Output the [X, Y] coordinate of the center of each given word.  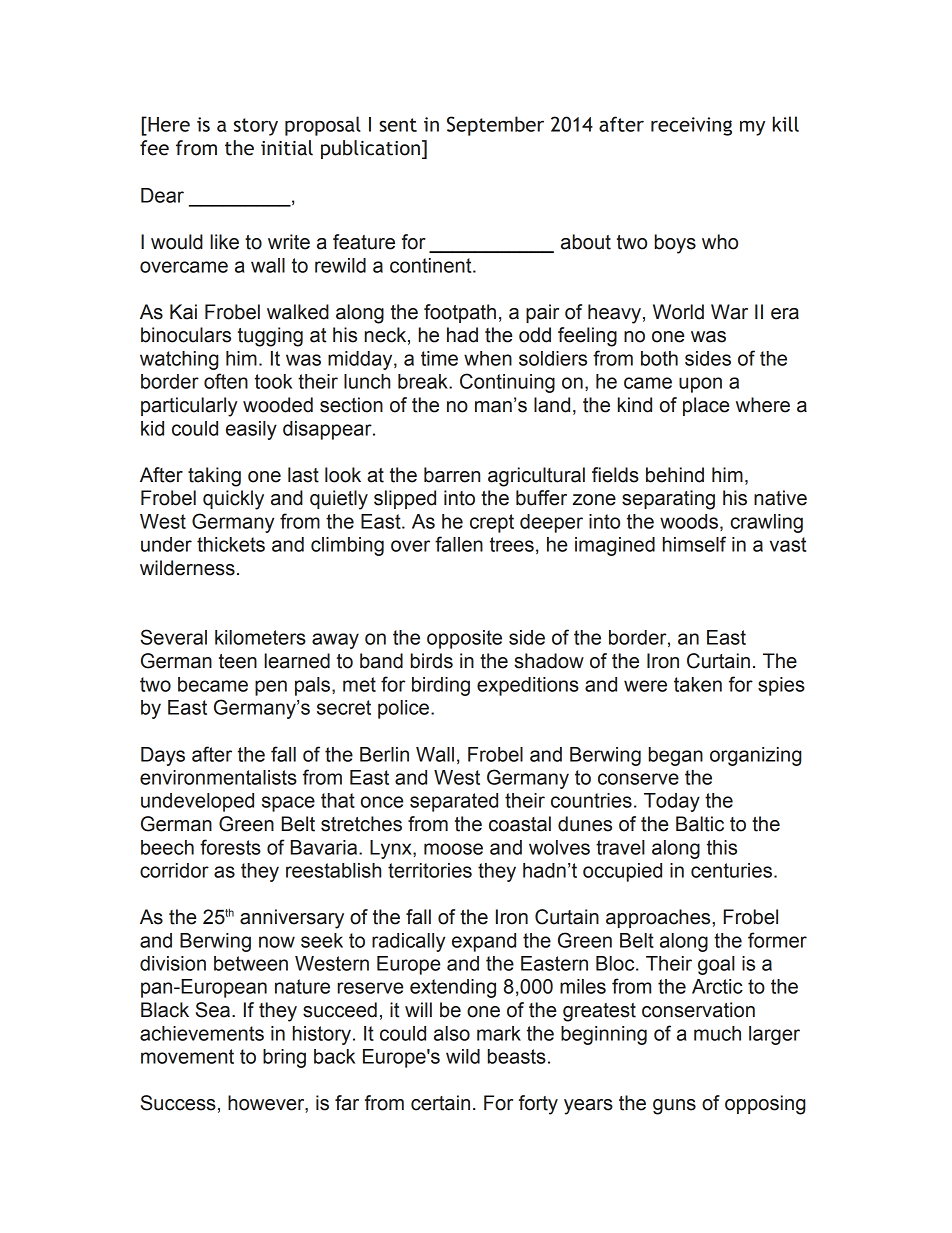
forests [230, 847]
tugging [270, 337]
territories [430, 870]
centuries [731, 870]
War [729, 312]
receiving [691, 126]
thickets [231, 544]
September [495, 126]
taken [698, 684]
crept [492, 523]
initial [287, 148]
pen [271, 688]
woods [689, 521]
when [488, 358]
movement [187, 1056]
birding [441, 686]
